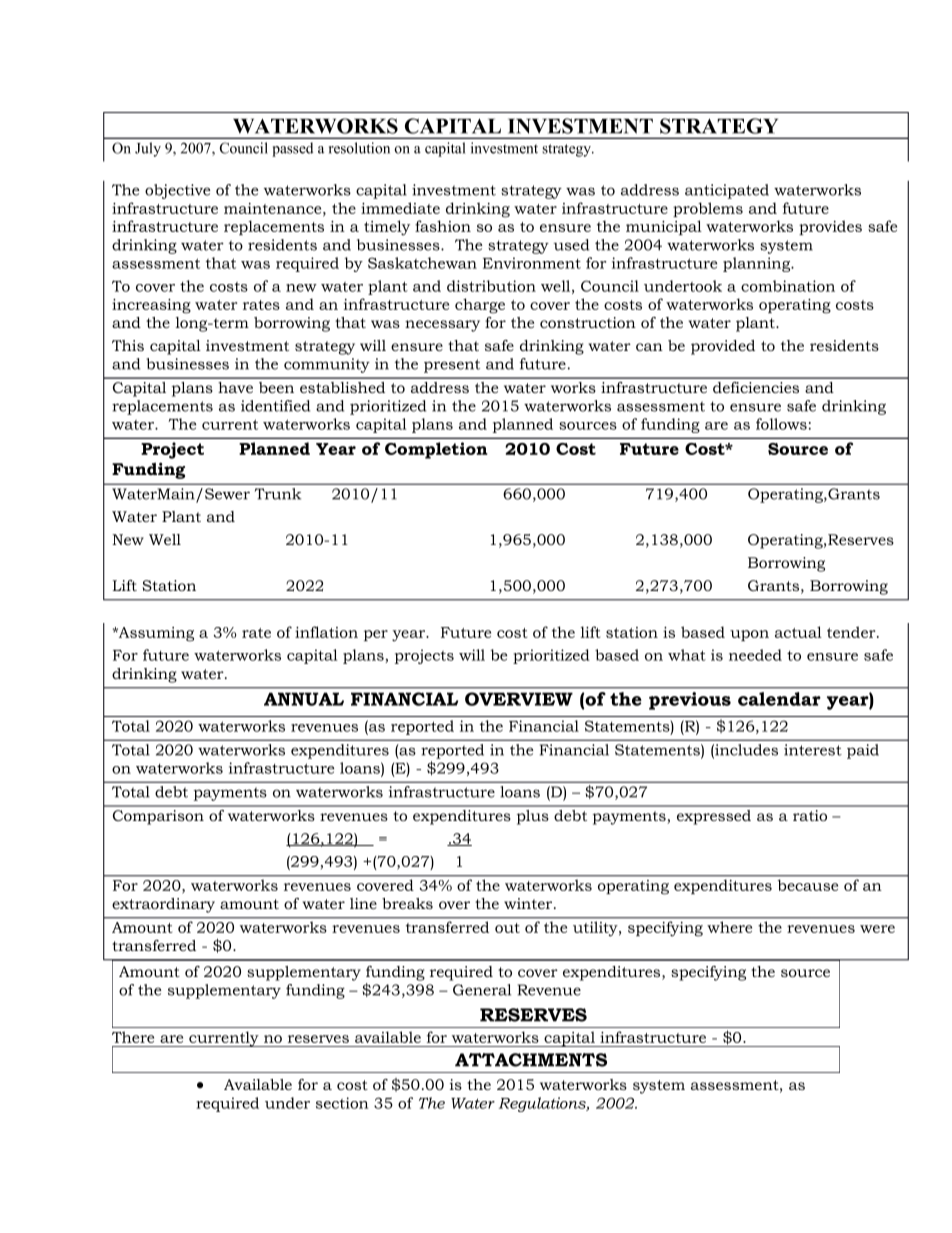 Image resolution: width=952 pixels, height=1233 pixels. I want to click on ATTACHMENTS, so click(531, 1060).
